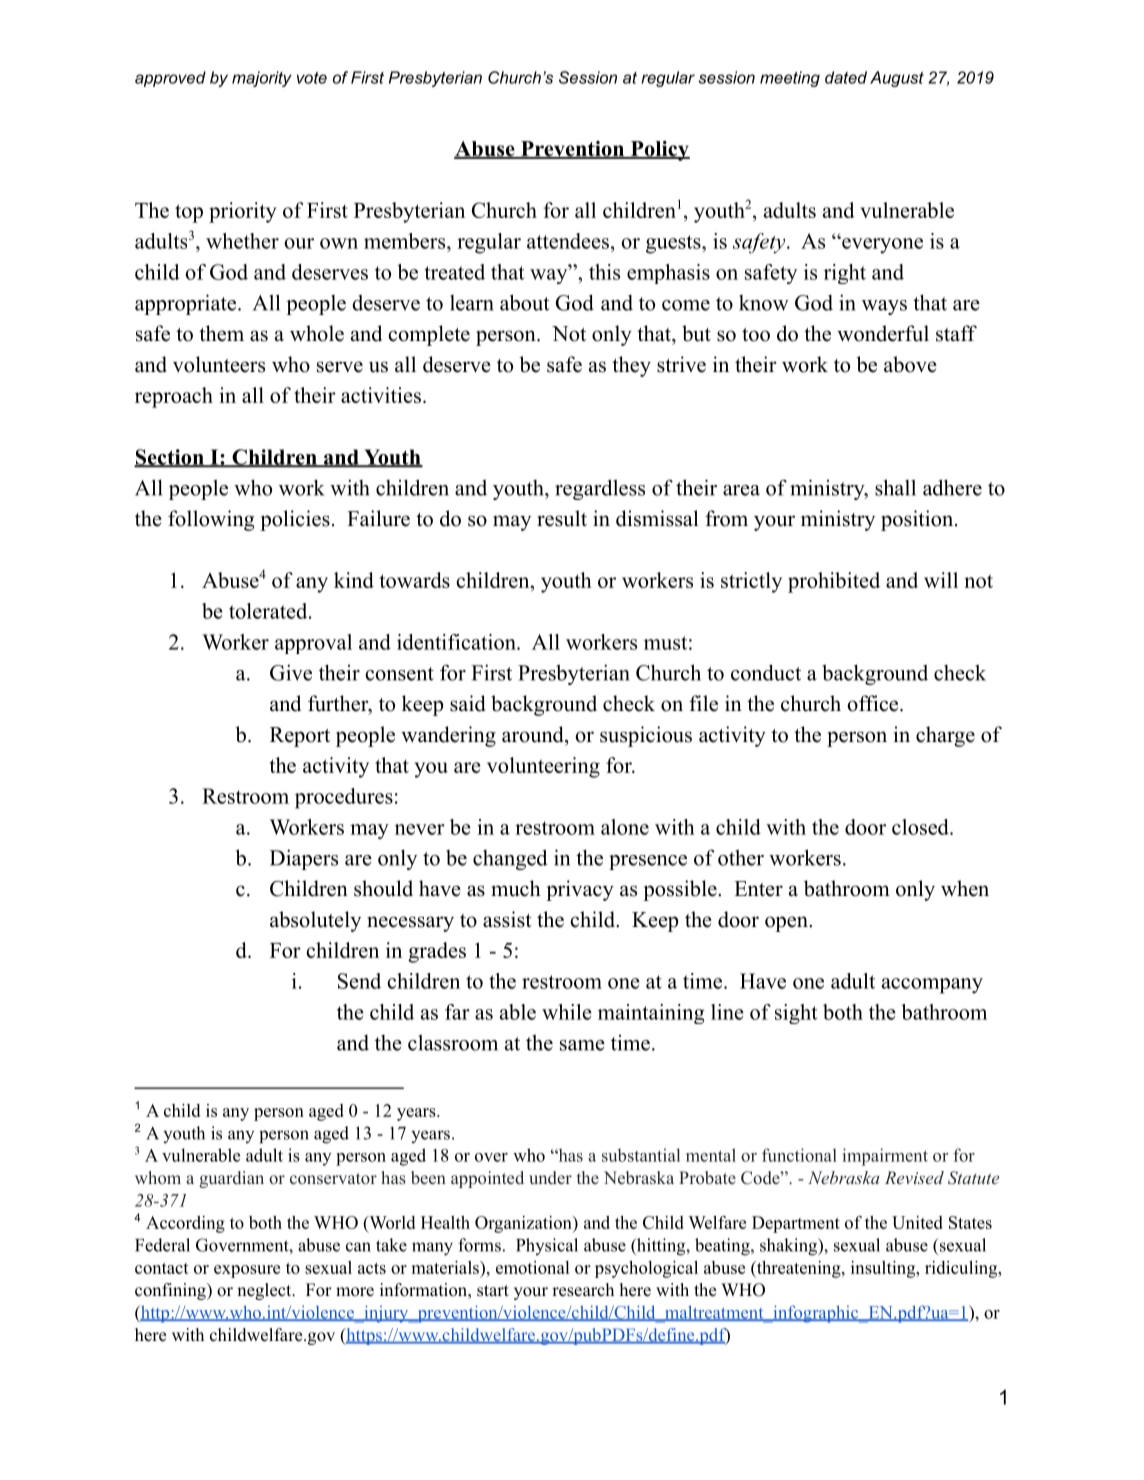 Image resolution: width=1144 pixels, height=1480 pixels. Describe the element at coordinates (874, 703) in the image. I see `office` at that location.
